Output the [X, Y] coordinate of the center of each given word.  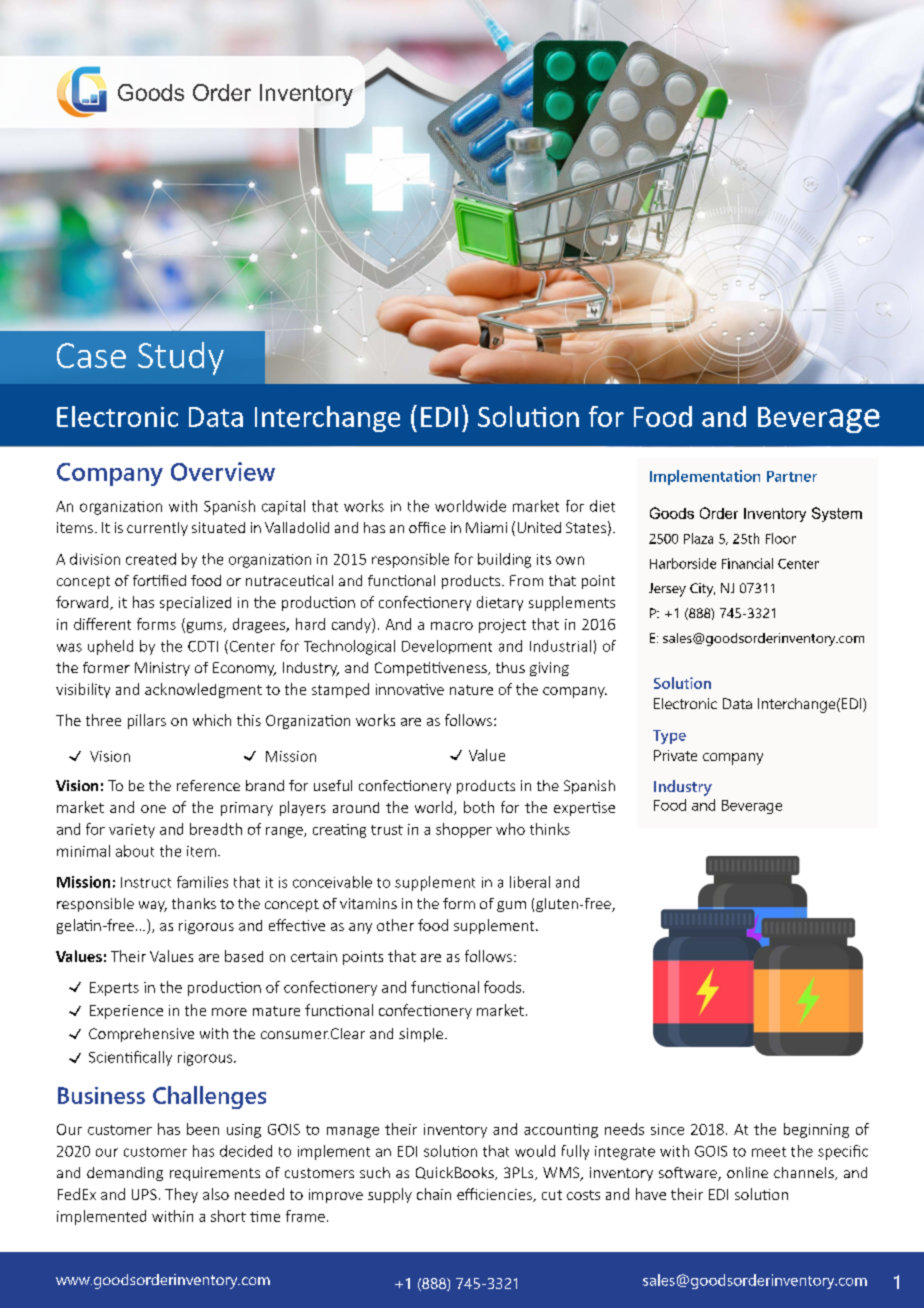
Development [447, 647]
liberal [530, 882]
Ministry [162, 669]
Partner [792, 476]
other [395, 925]
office [427, 527]
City [702, 590]
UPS [144, 1194]
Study [181, 358]
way [153, 906]
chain [434, 1194]
